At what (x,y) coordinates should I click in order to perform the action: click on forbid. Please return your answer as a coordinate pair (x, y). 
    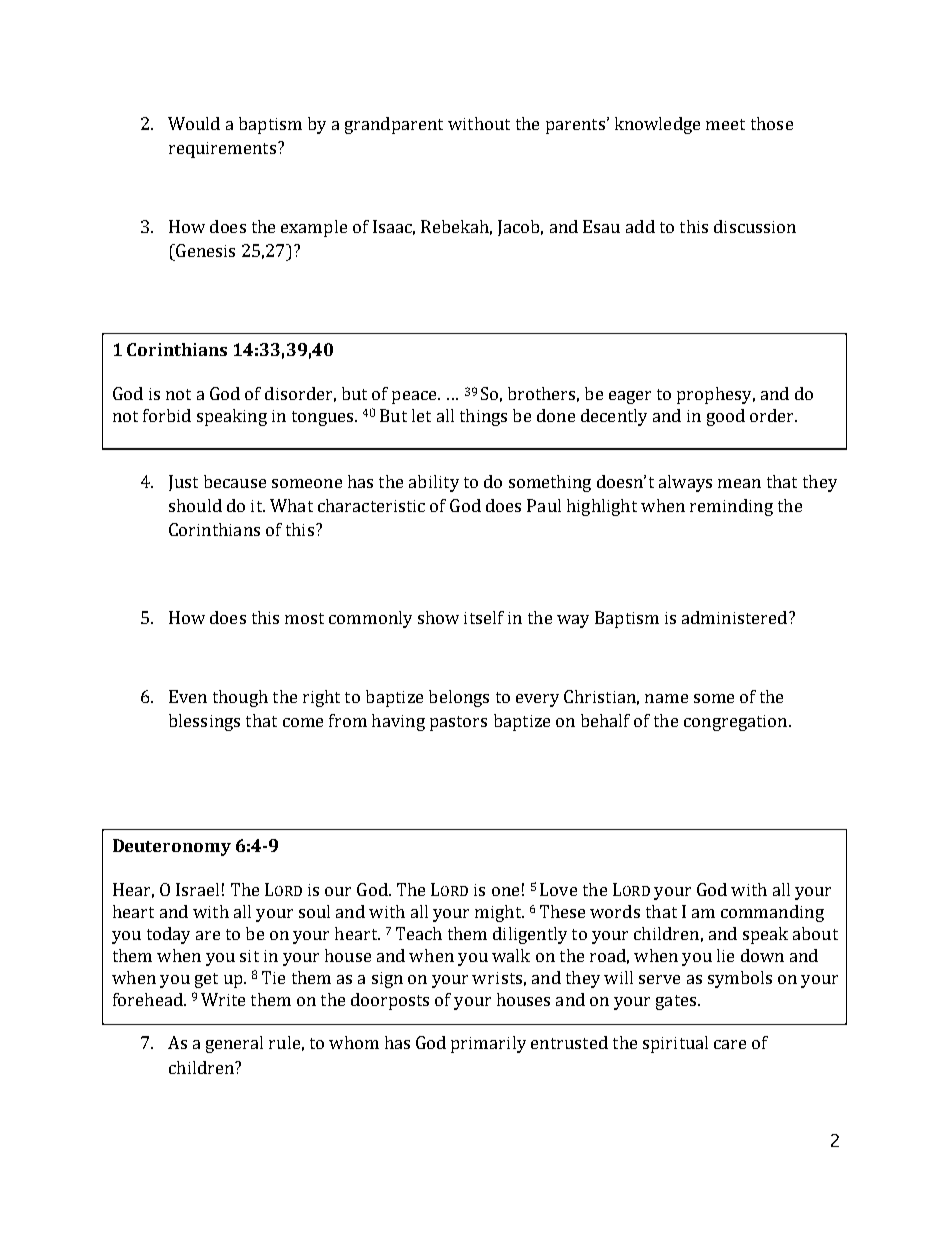
    Looking at the image, I should click on (167, 415).
